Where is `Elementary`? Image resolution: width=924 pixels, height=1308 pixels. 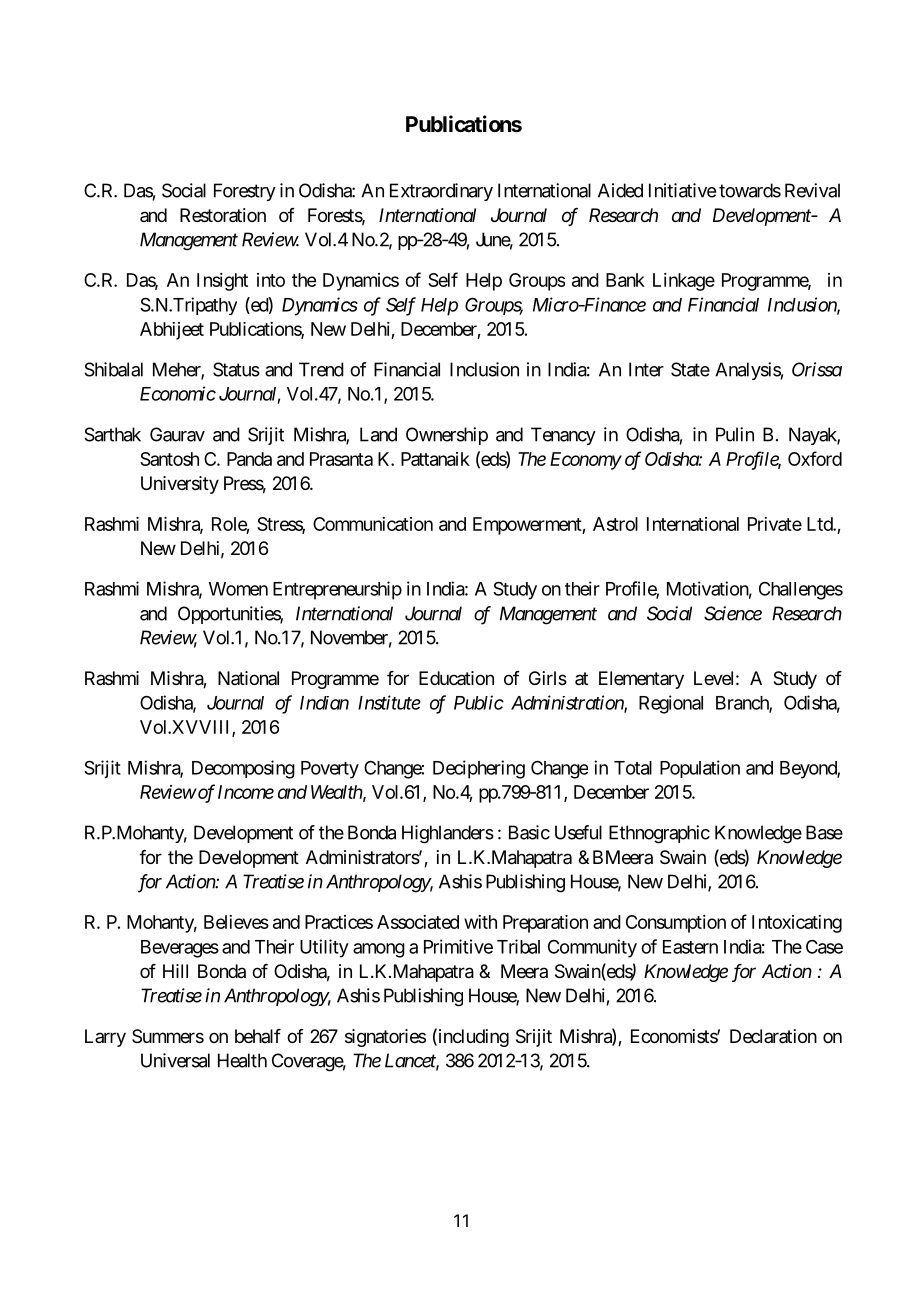
Elementary is located at coordinates (641, 680).
